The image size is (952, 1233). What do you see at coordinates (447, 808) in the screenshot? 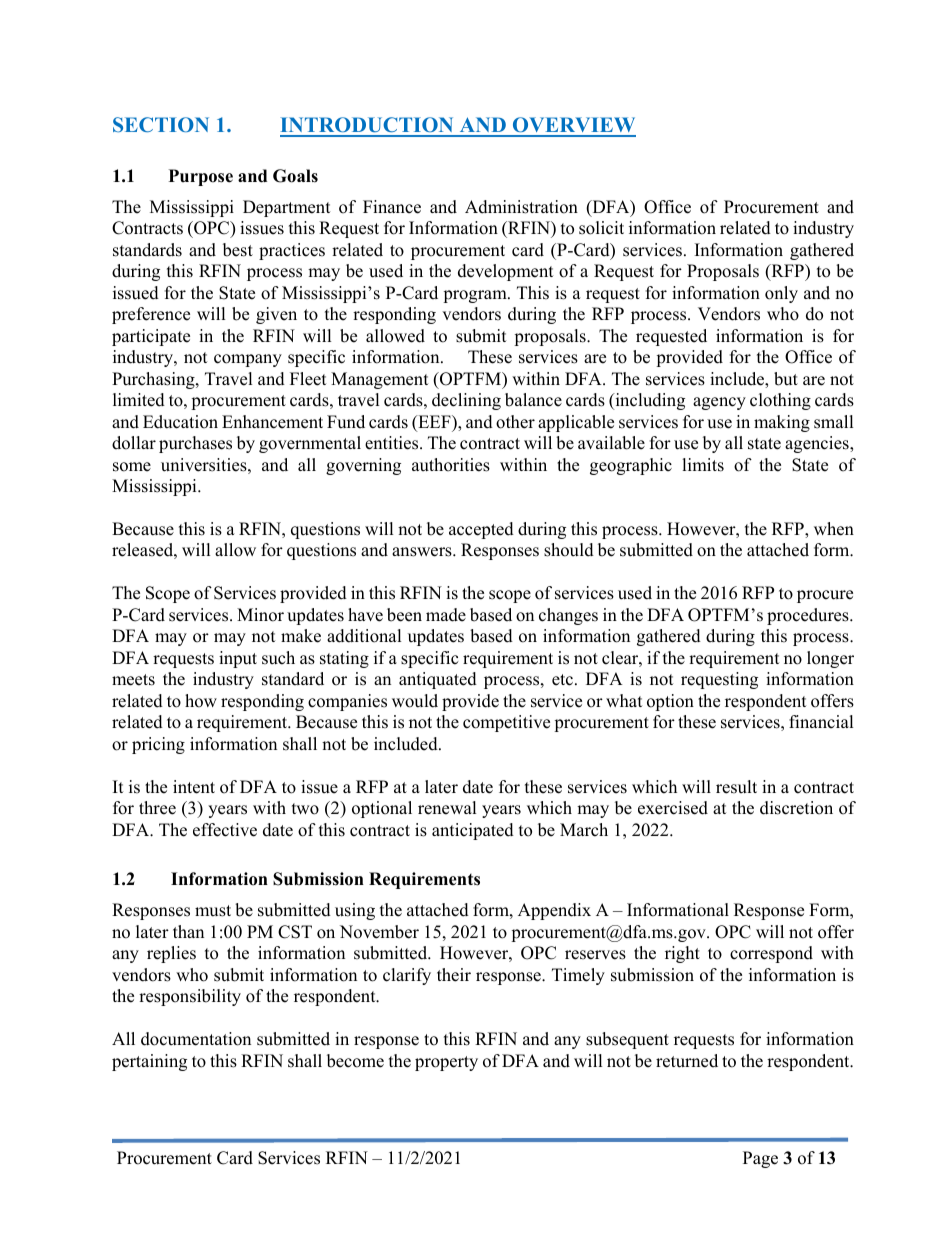
I see `renewal` at bounding box center [447, 808].
